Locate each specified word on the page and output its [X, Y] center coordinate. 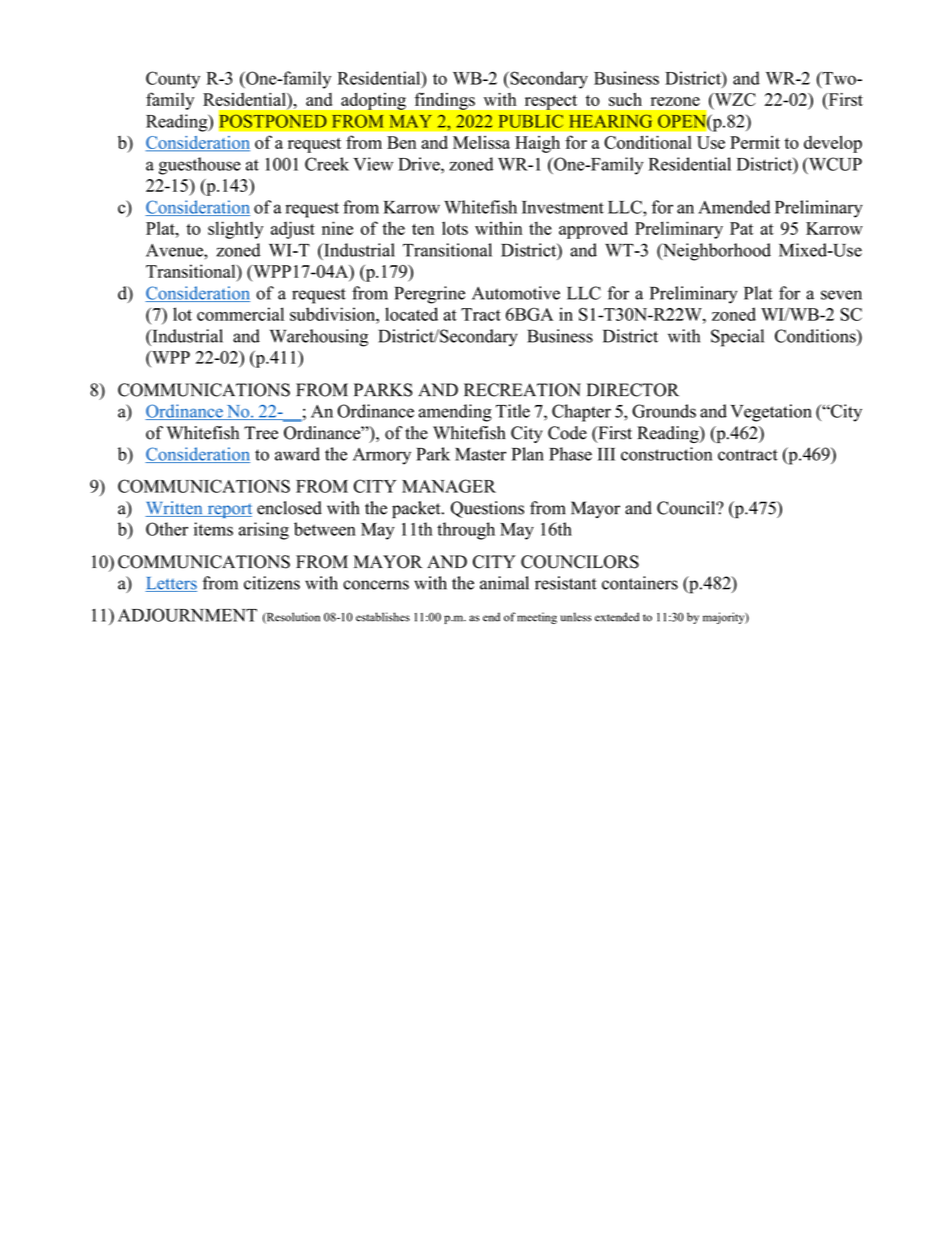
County [173, 80]
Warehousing [319, 338]
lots [455, 228]
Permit [755, 142]
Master [480, 454]
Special [737, 338]
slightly [235, 230]
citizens [272, 583]
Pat [741, 228]
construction [666, 454]
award [297, 454]
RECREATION [522, 390]
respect [551, 102]
